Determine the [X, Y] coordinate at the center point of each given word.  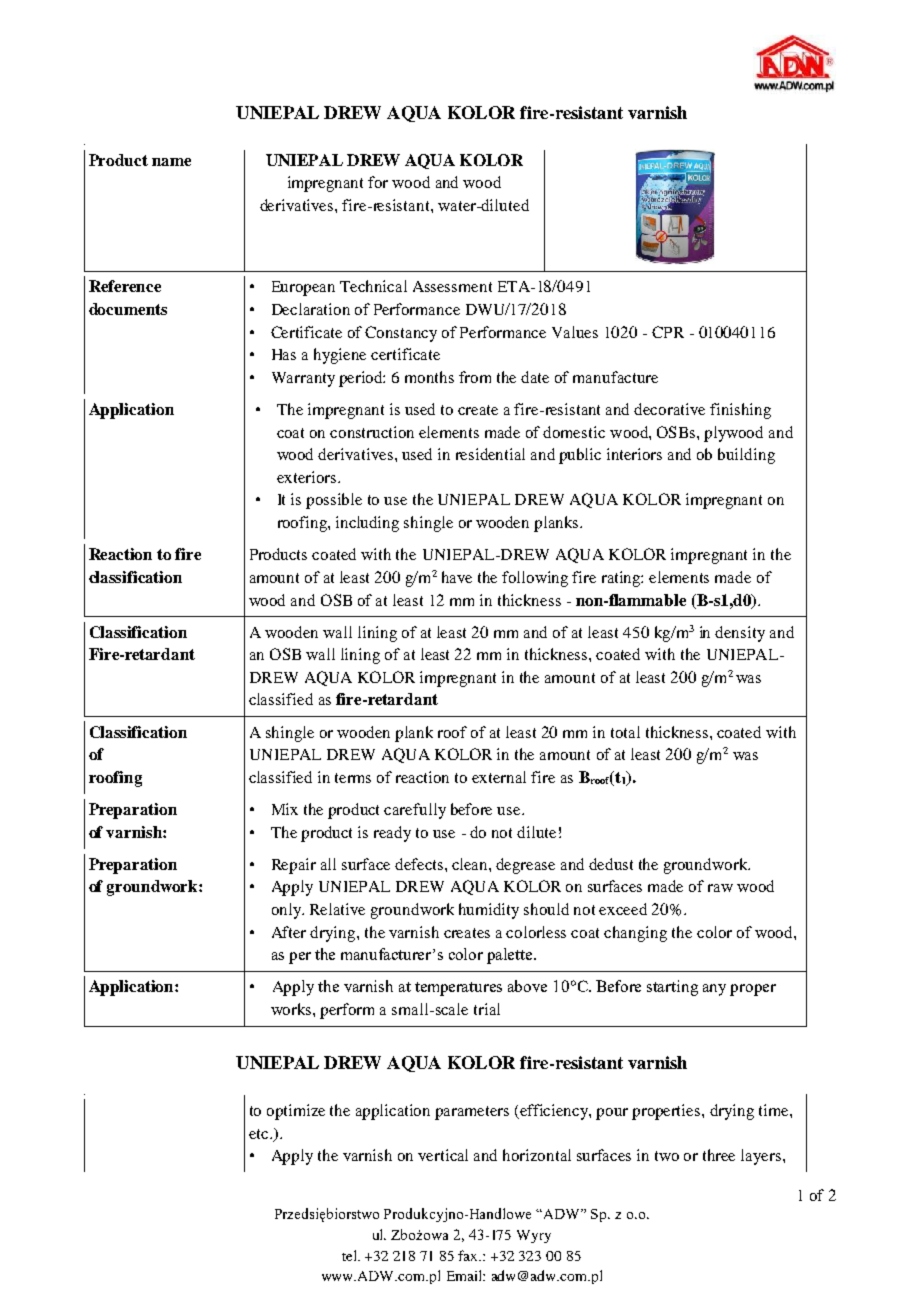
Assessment [452, 286]
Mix [285, 809]
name [171, 162]
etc [260, 1134]
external [499, 777]
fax [469, 1255]
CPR [668, 332]
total [625, 732]
